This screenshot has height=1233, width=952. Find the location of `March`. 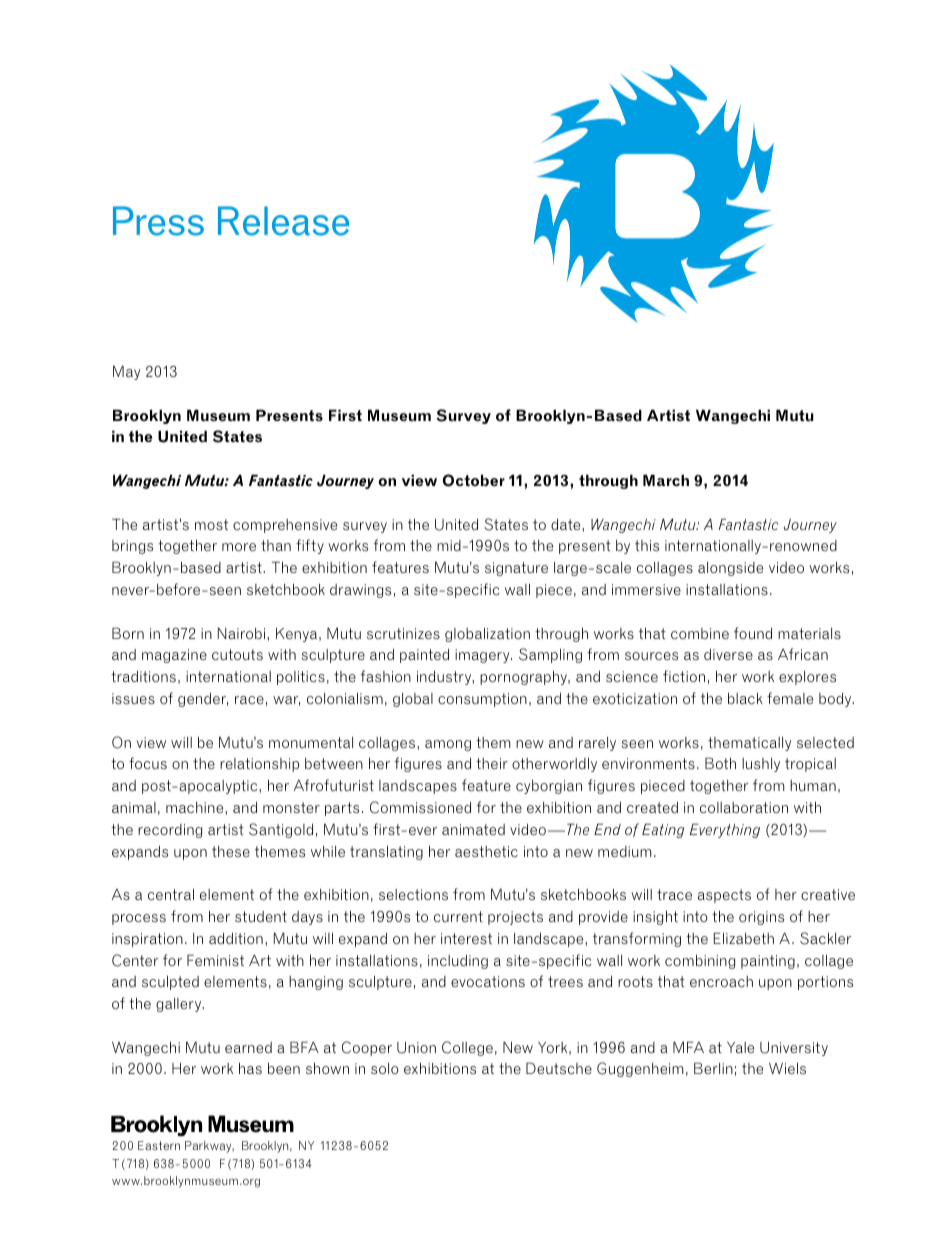

March is located at coordinates (666, 480).
